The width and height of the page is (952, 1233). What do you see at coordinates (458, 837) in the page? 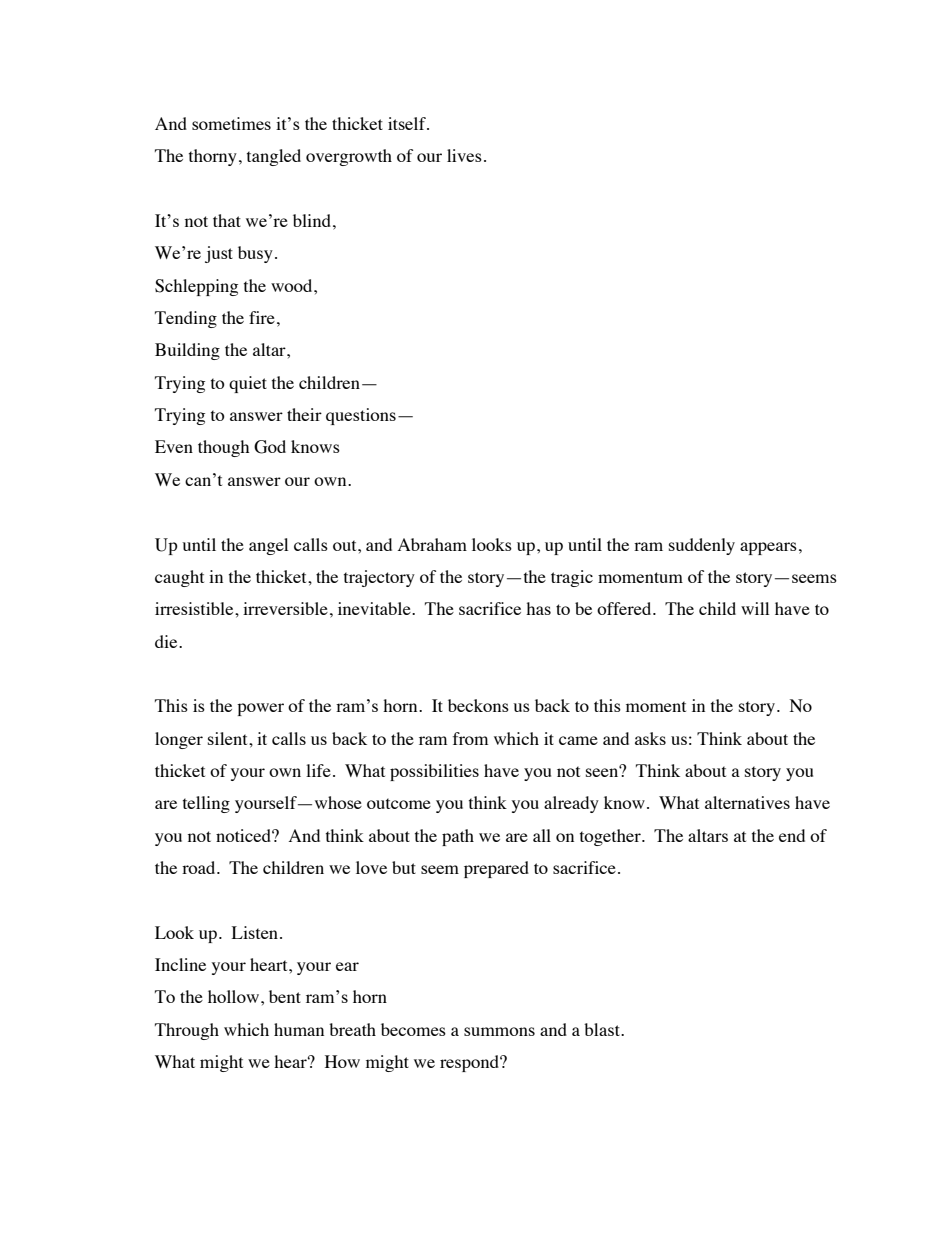
I see `path` at bounding box center [458, 837].
